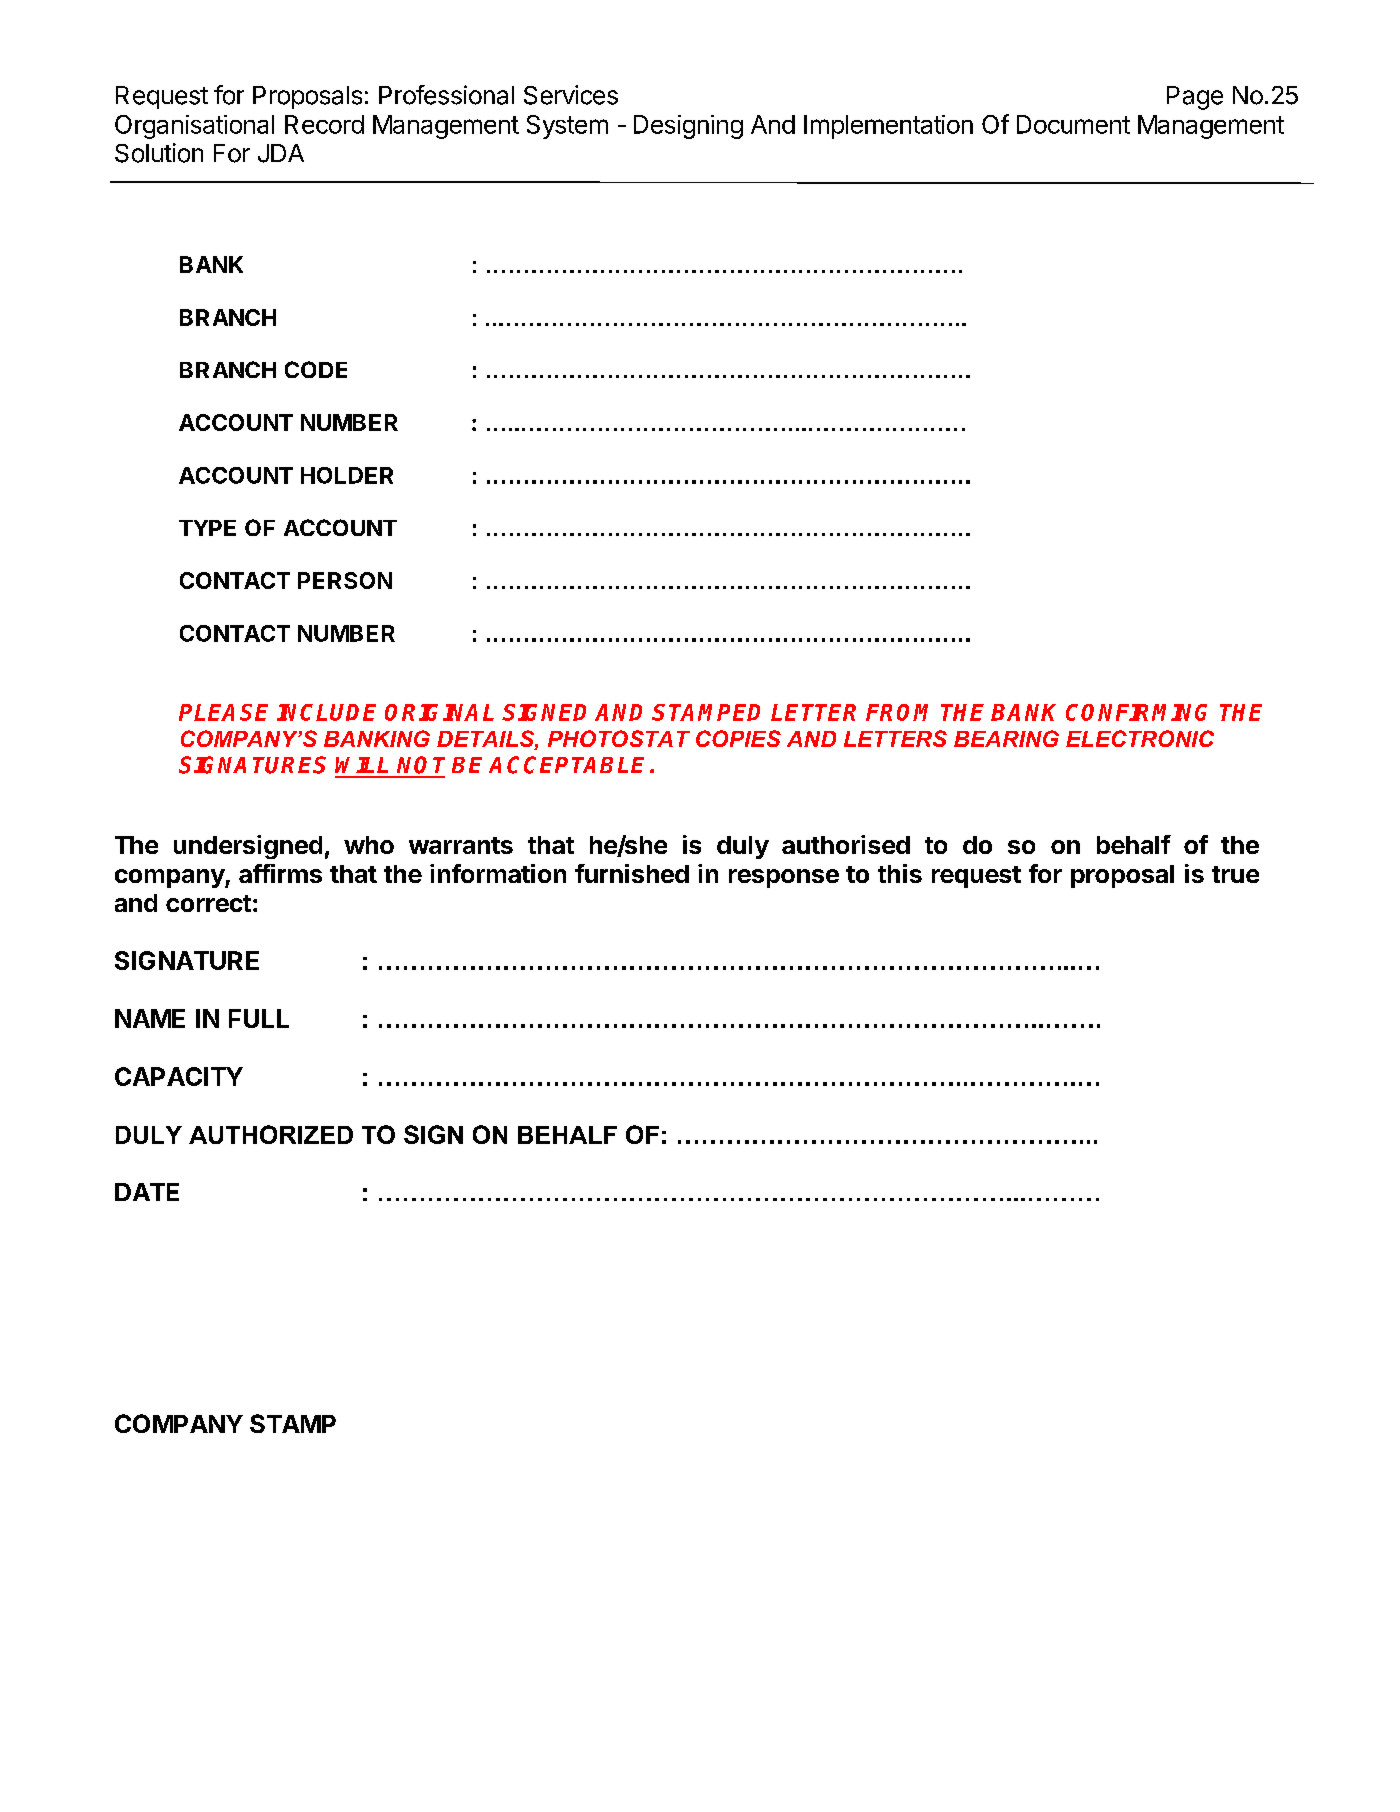  What do you see at coordinates (259, 1018) in the document?
I see `FULL` at bounding box center [259, 1018].
